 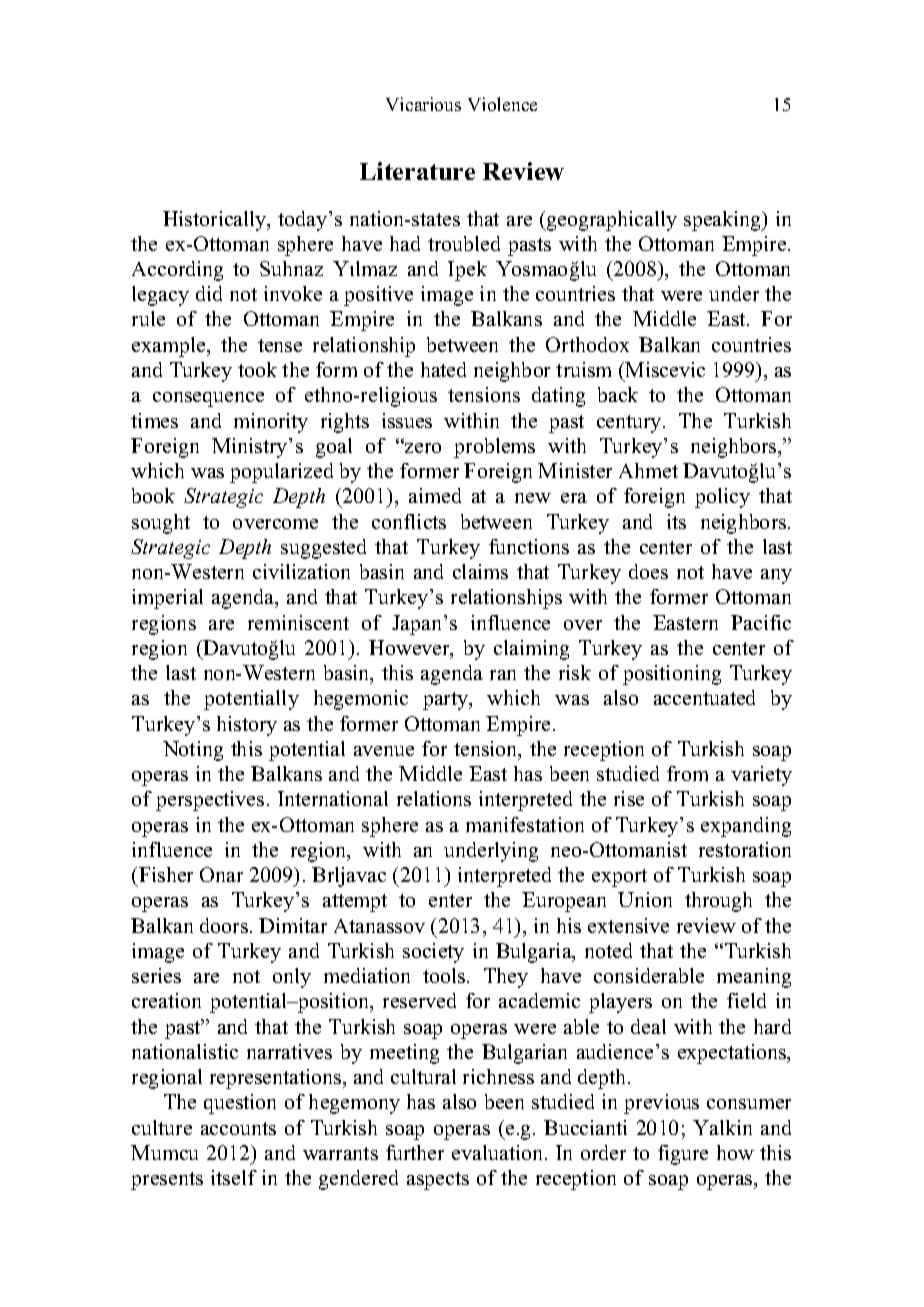 What do you see at coordinates (224, 925) in the screenshot?
I see `doors` at bounding box center [224, 925].
